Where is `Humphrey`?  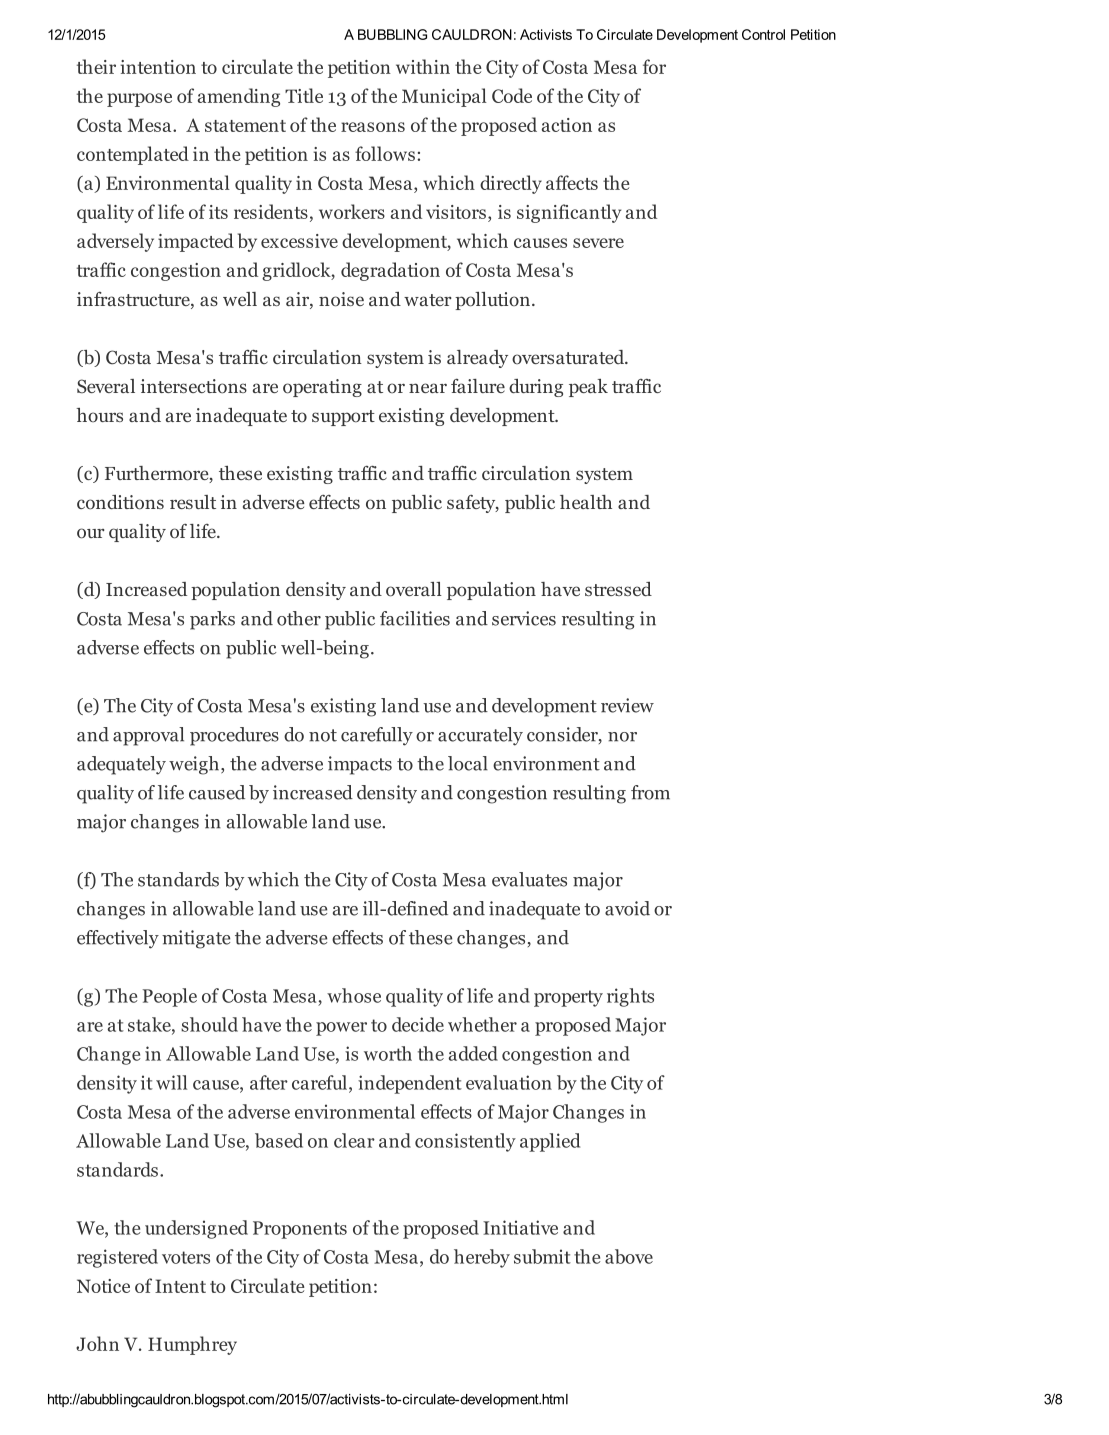
Humphrey is located at coordinates (192, 1345).
